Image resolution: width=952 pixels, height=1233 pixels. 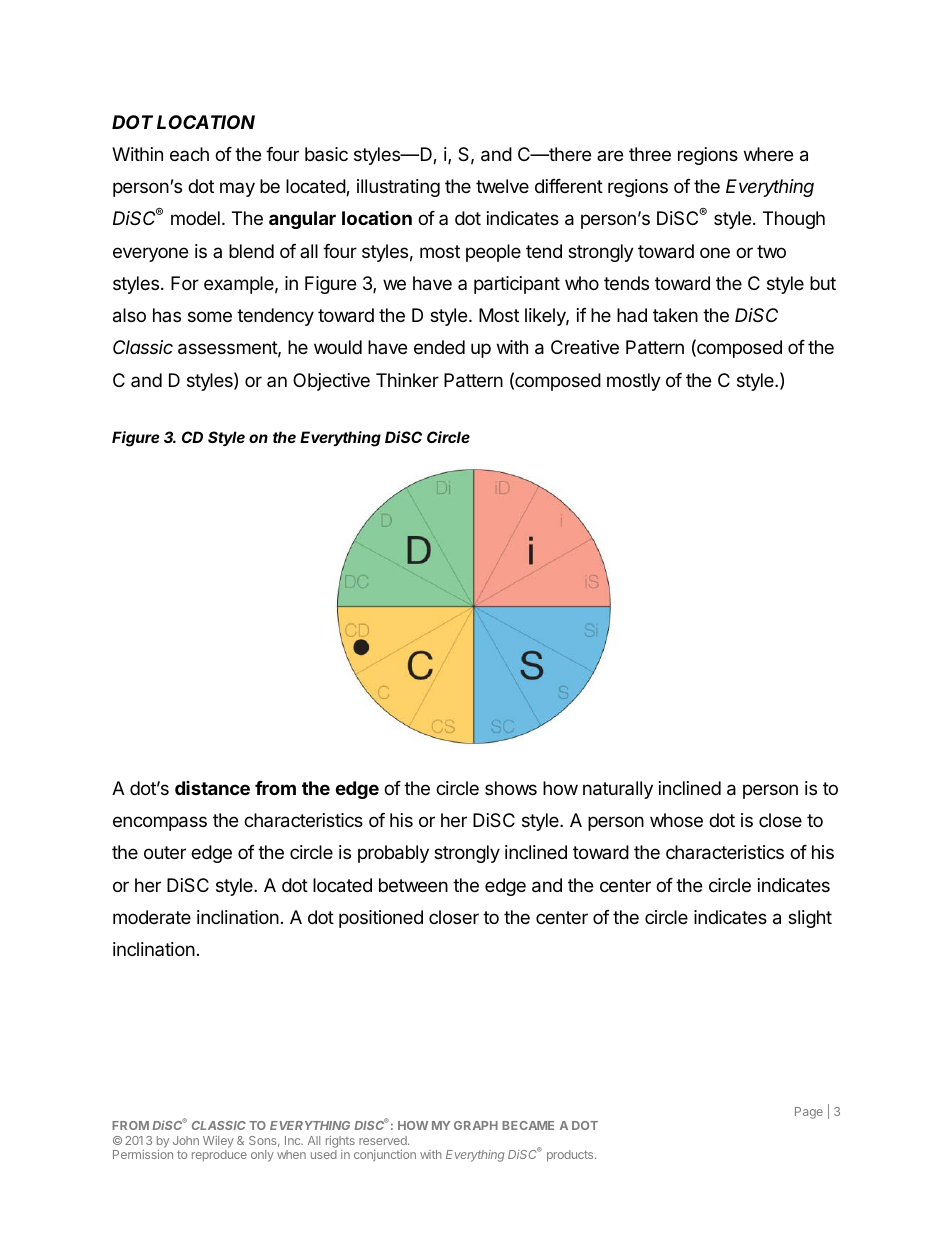 I want to click on shows, so click(x=511, y=788).
